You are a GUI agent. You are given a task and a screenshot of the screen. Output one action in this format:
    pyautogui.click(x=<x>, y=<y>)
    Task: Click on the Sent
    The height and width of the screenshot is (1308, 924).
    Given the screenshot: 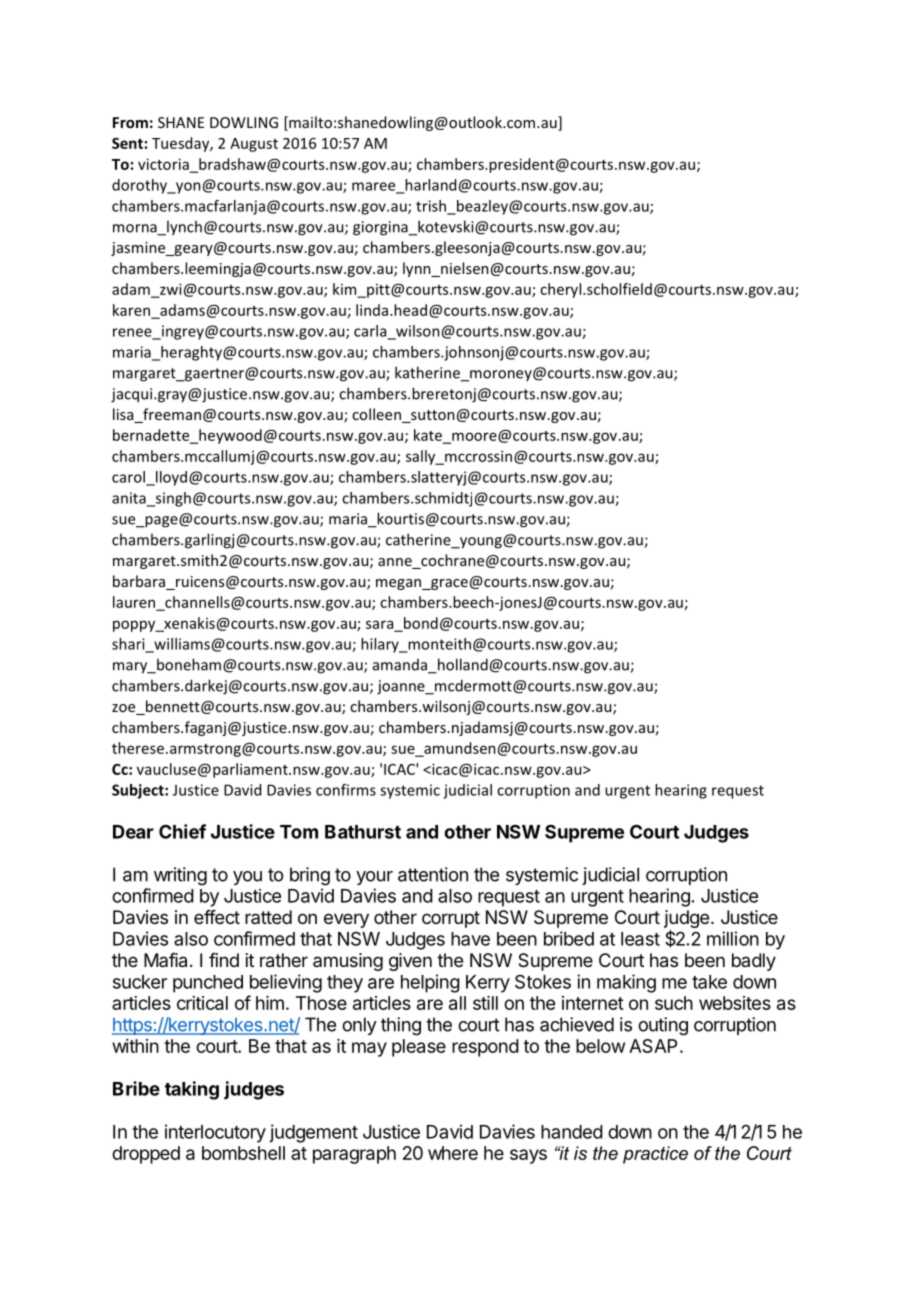 What is the action you would take?
    pyautogui.click(x=127, y=143)
